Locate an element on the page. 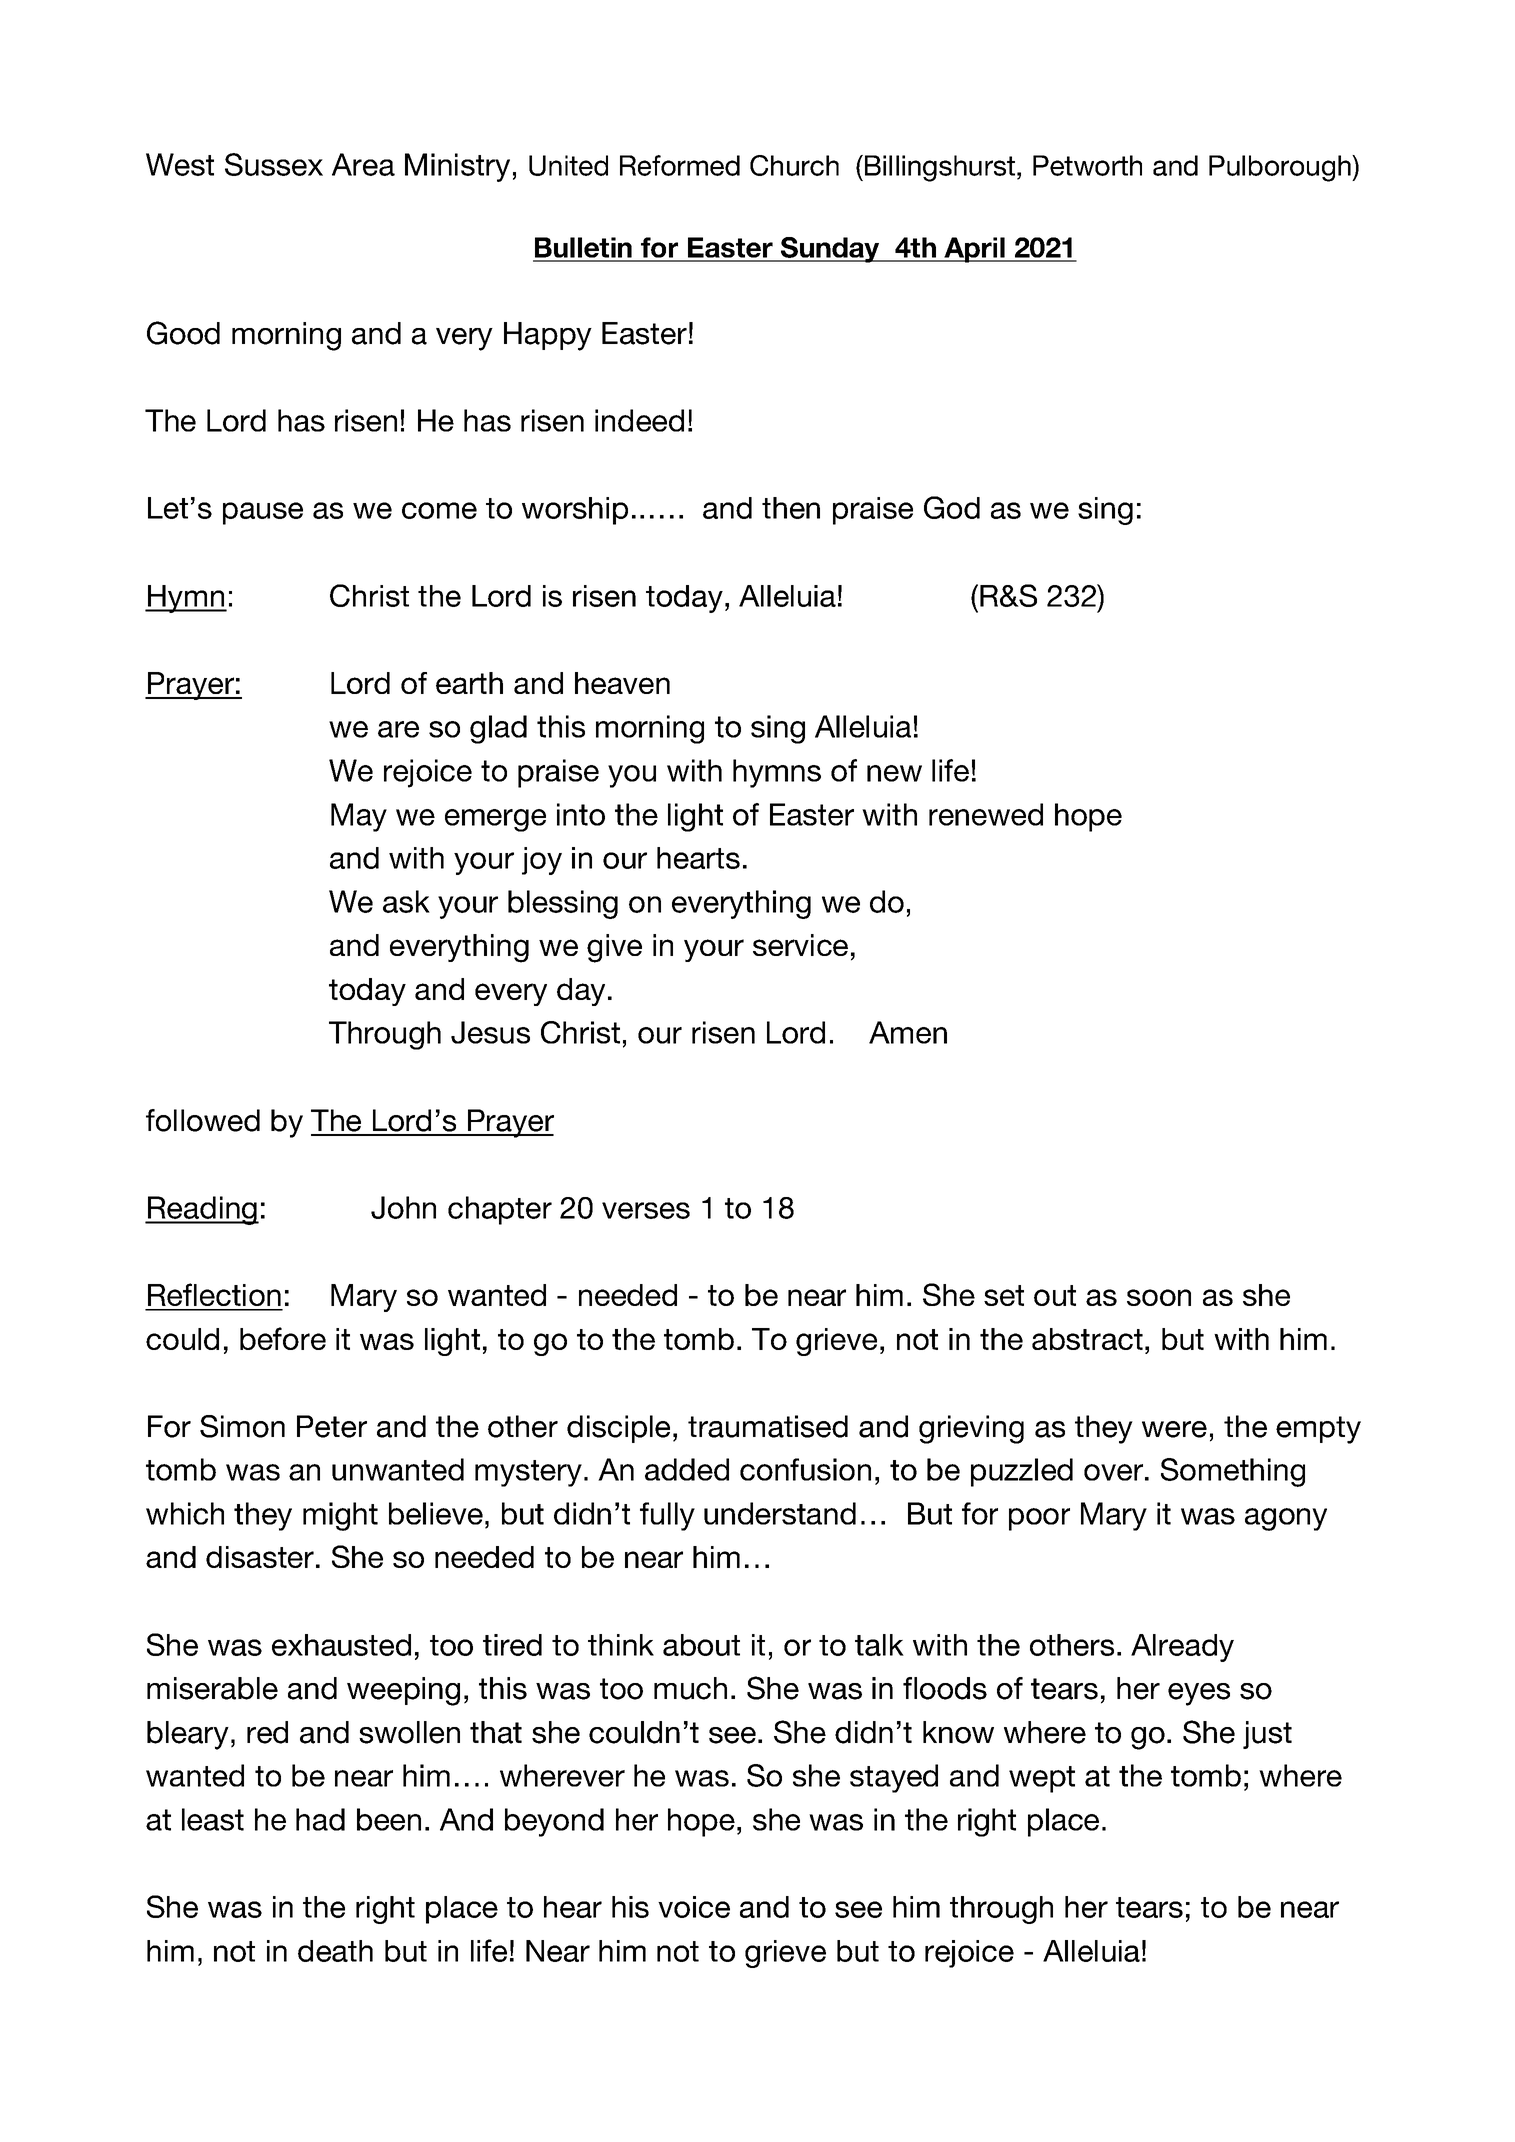 This page has width=1515, height=2142. voice is located at coordinates (694, 1907).
